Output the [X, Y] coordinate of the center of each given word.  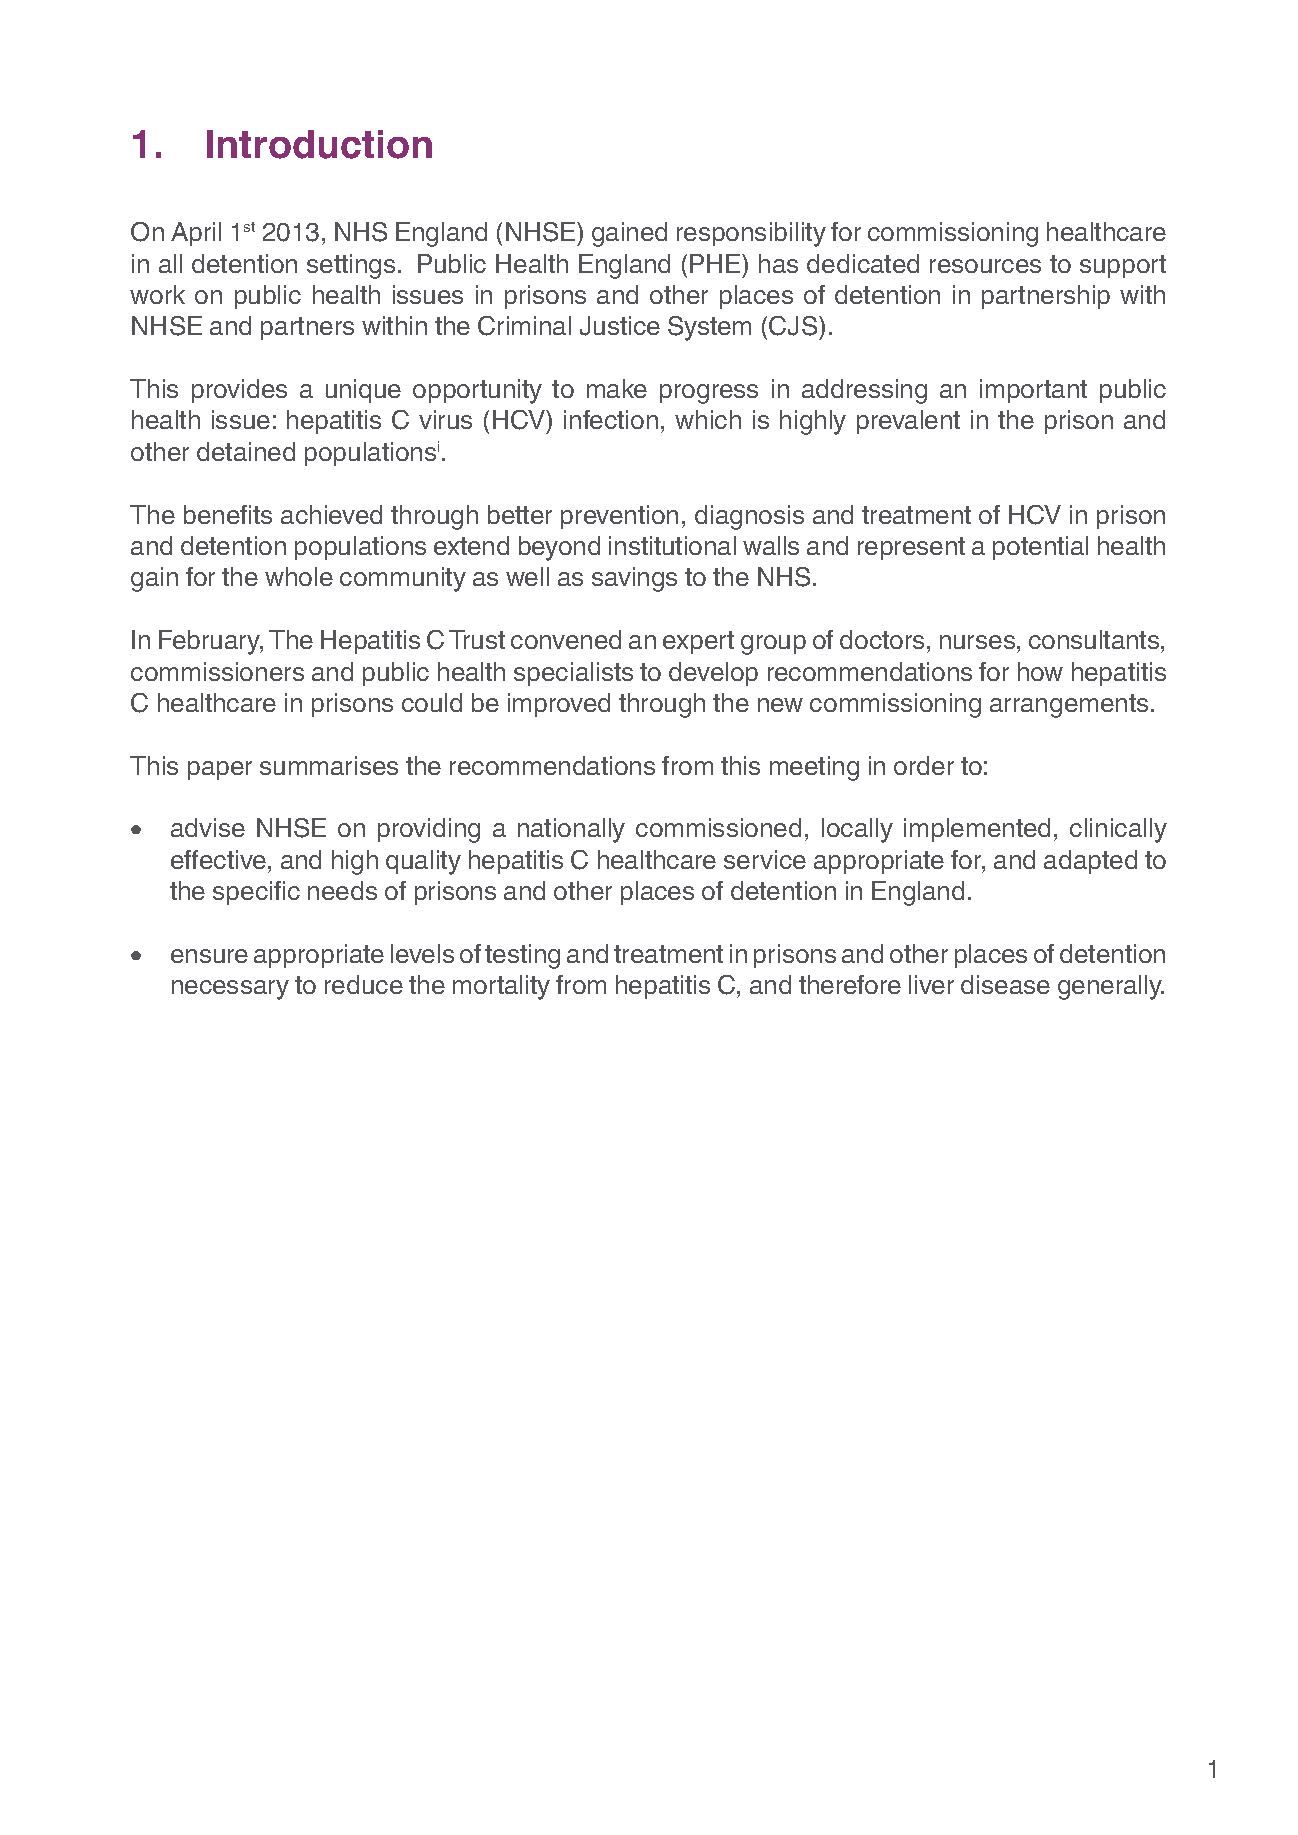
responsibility [751, 234]
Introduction [319, 144]
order [924, 765]
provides [239, 391]
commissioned [718, 827]
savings [634, 579]
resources [985, 266]
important [1033, 391]
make [617, 388]
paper [220, 770]
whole [299, 576]
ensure [209, 956]
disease [1005, 984]
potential [1040, 548]
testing [522, 956]
